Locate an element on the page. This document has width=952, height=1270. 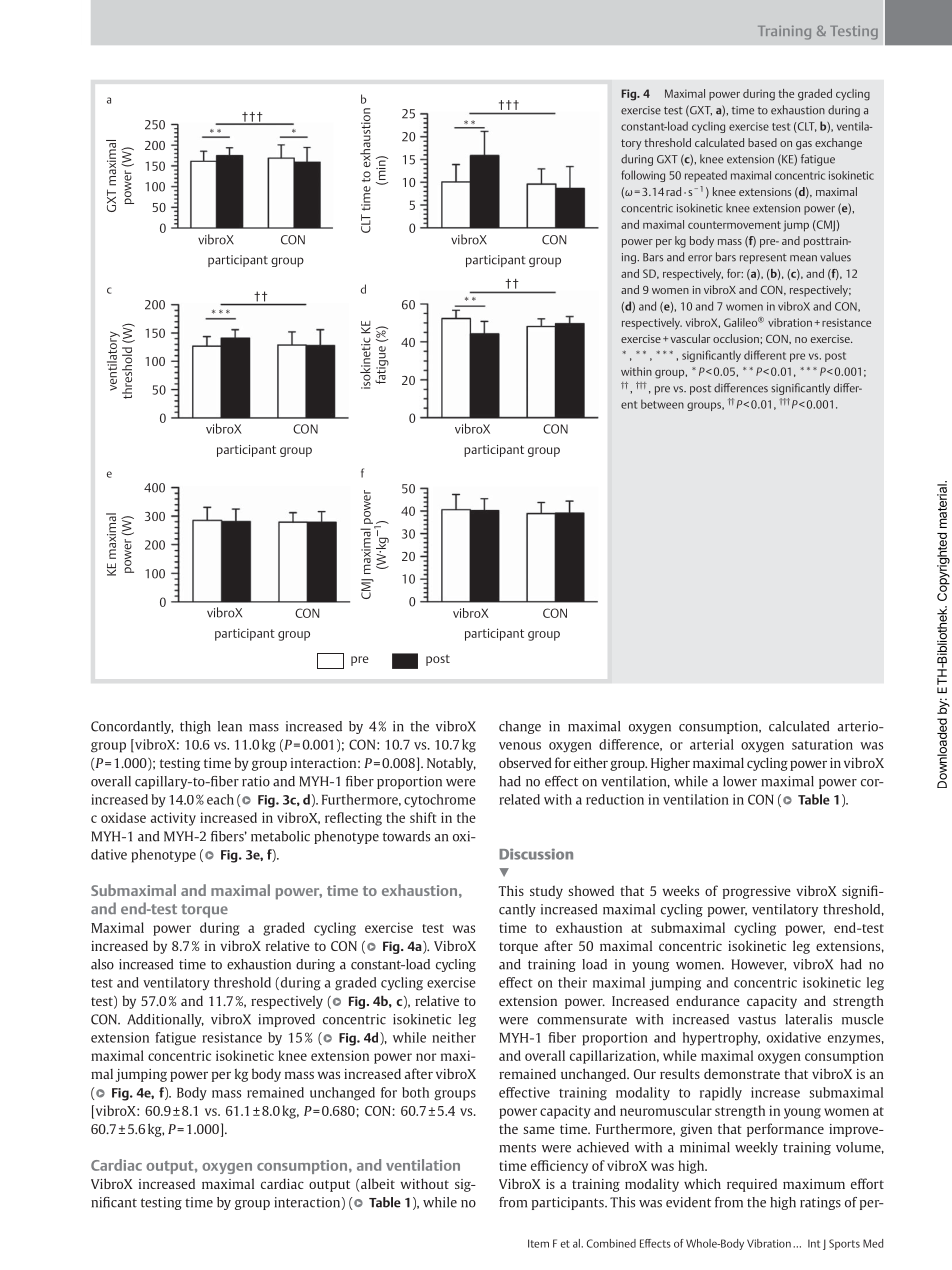
lean is located at coordinates (230, 726).
